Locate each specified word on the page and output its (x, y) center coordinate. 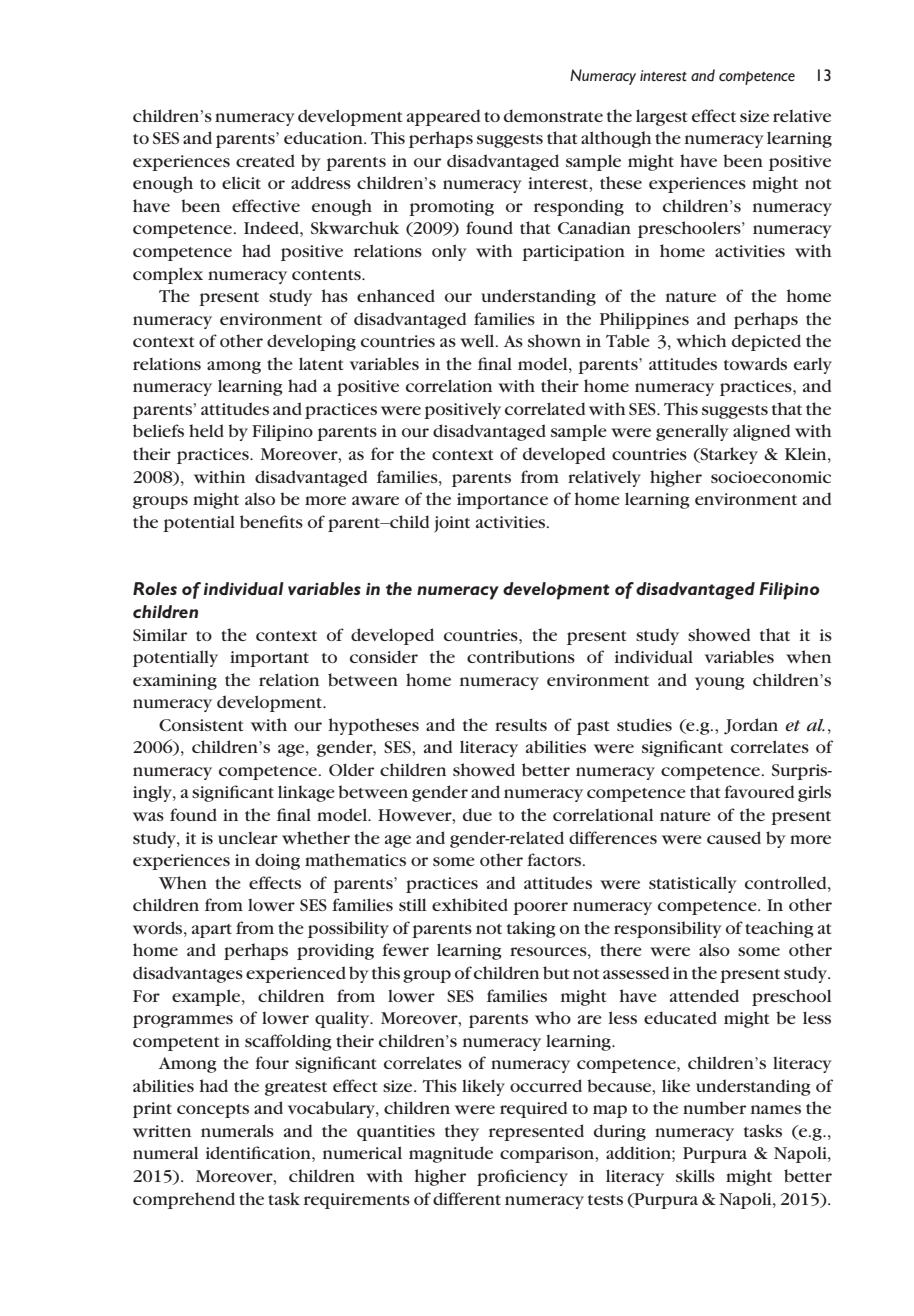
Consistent (201, 725)
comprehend (184, 1200)
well (478, 340)
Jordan (751, 726)
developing (311, 342)
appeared (443, 117)
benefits (271, 521)
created (265, 160)
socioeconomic (771, 477)
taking (531, 929)
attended (704, 995)
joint (452, 524)
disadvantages (188, 974)
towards (755, 363)
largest (661, 117)
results (521, 724)
